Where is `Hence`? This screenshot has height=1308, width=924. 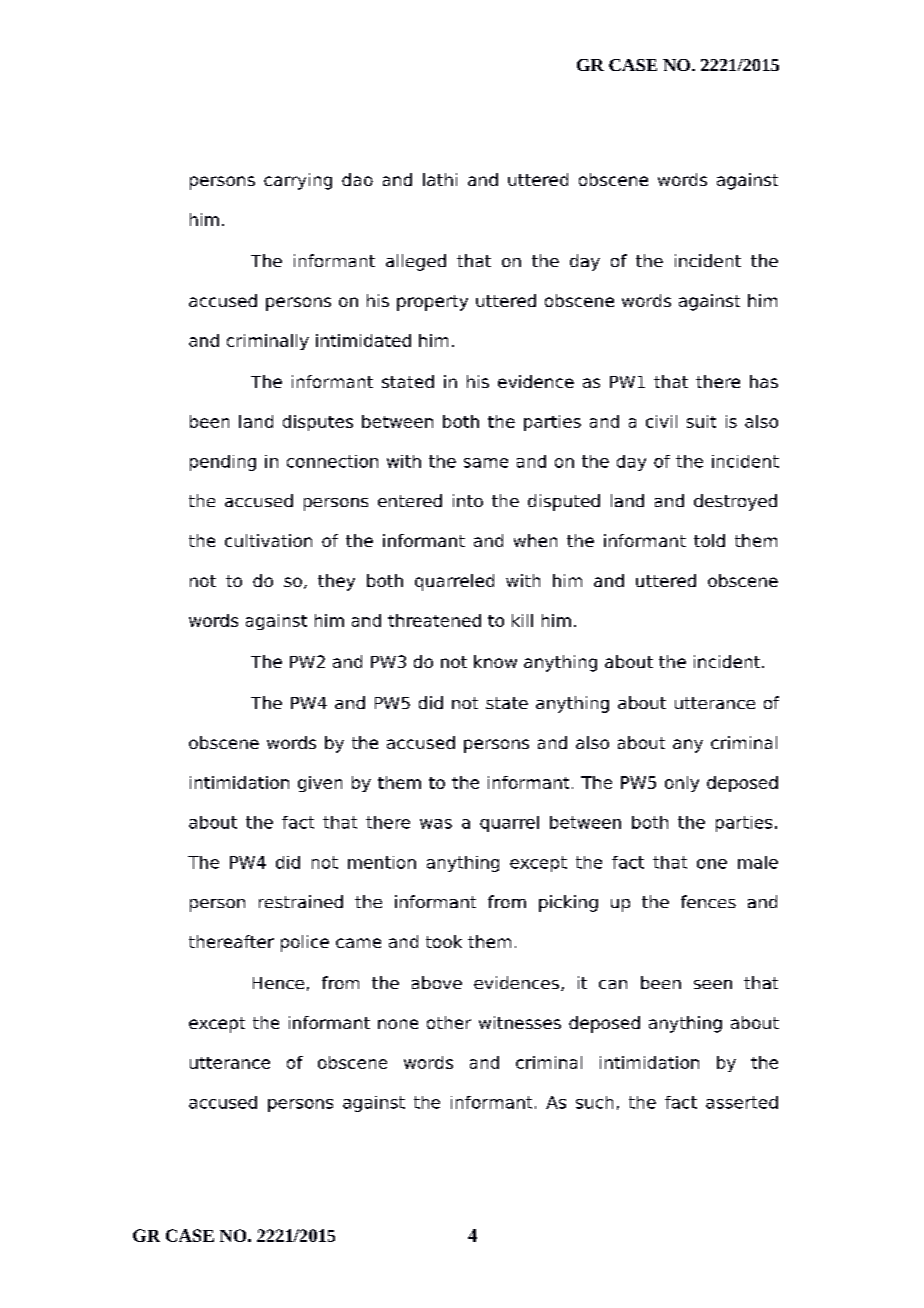
Hence is located at coordinates (278, 983).
